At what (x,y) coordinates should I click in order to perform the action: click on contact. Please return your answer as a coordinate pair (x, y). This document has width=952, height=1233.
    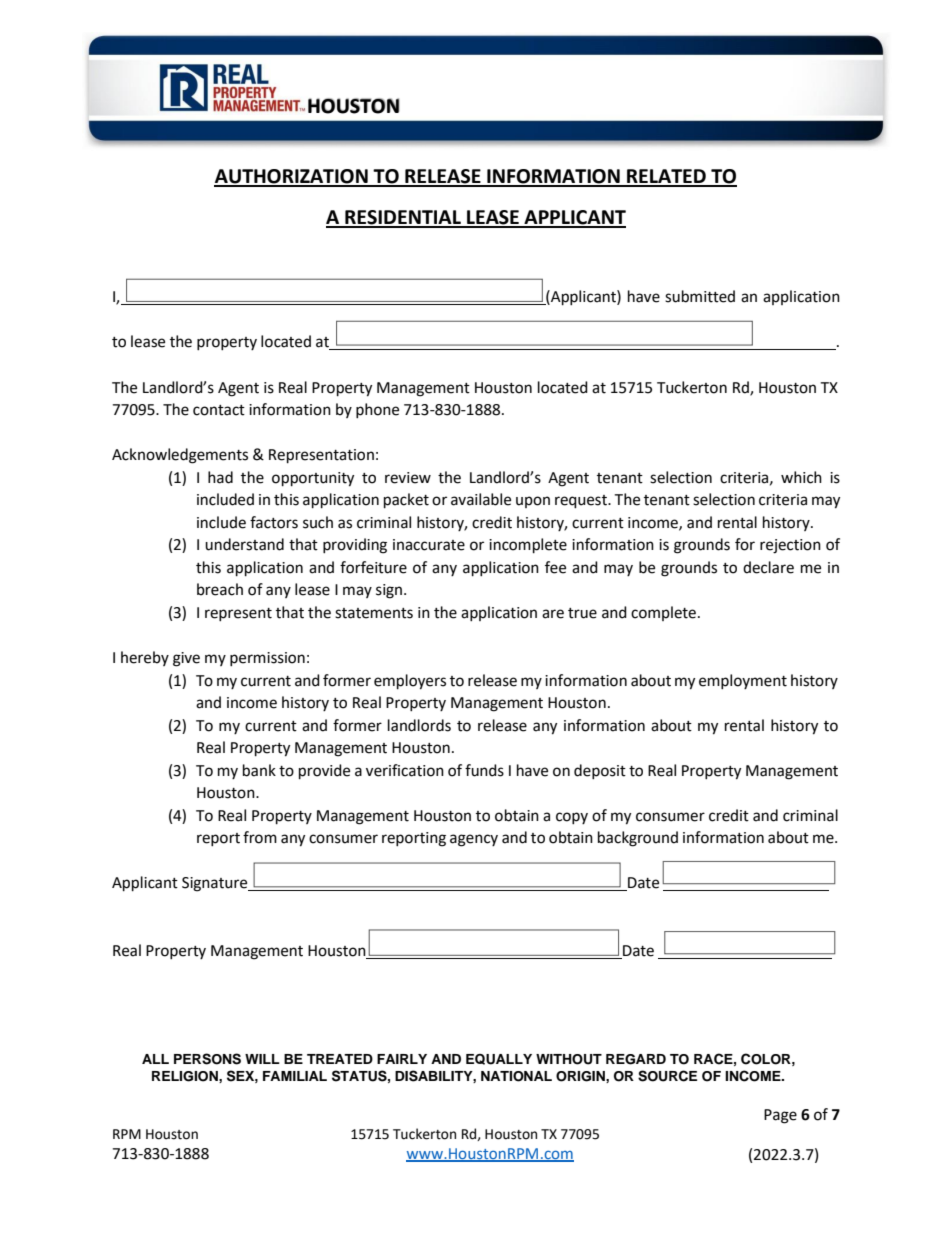
    Looking at the image, I should click on (219, 410).
